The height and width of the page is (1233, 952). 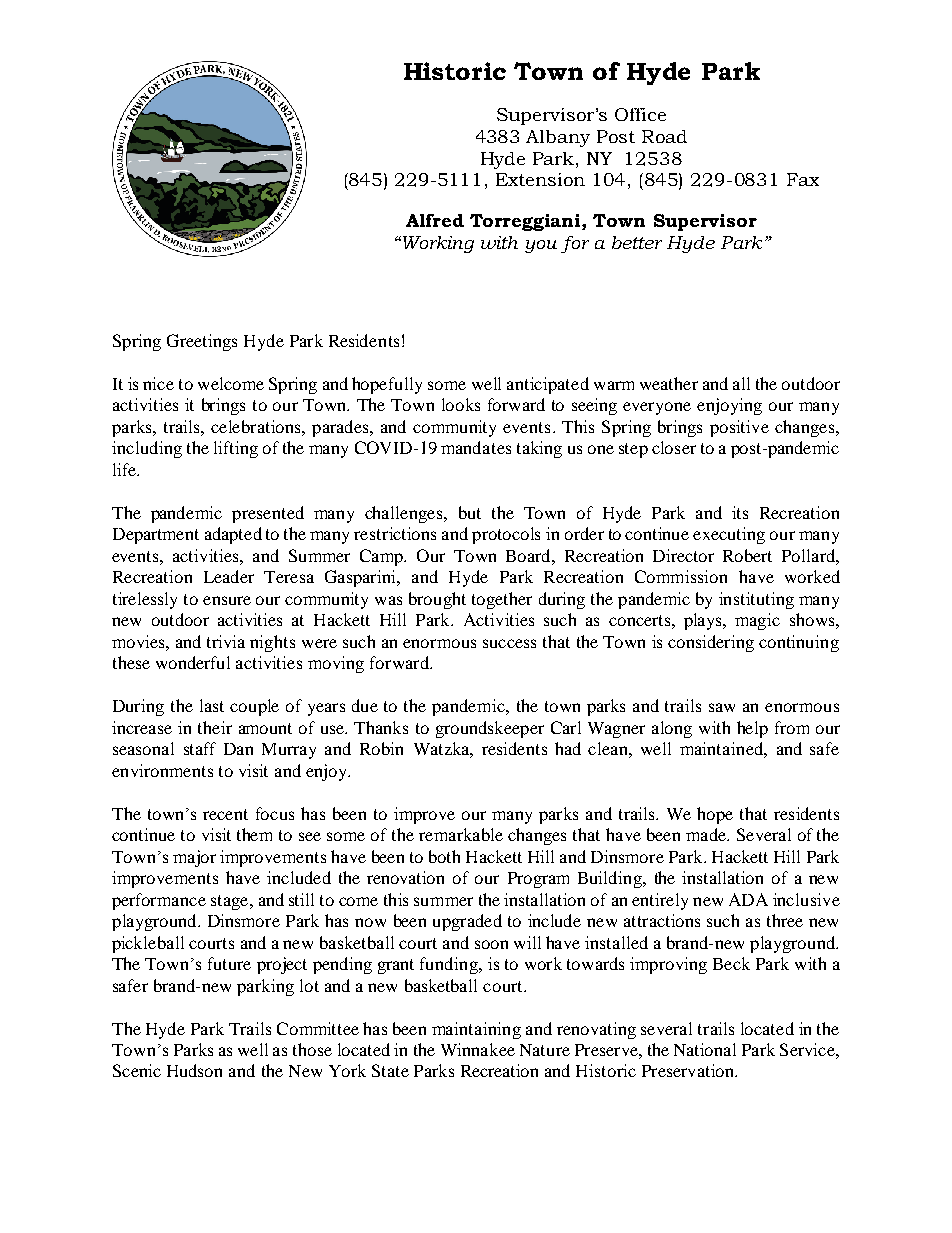 I want to click on Road, so click(x=664, y=136).
